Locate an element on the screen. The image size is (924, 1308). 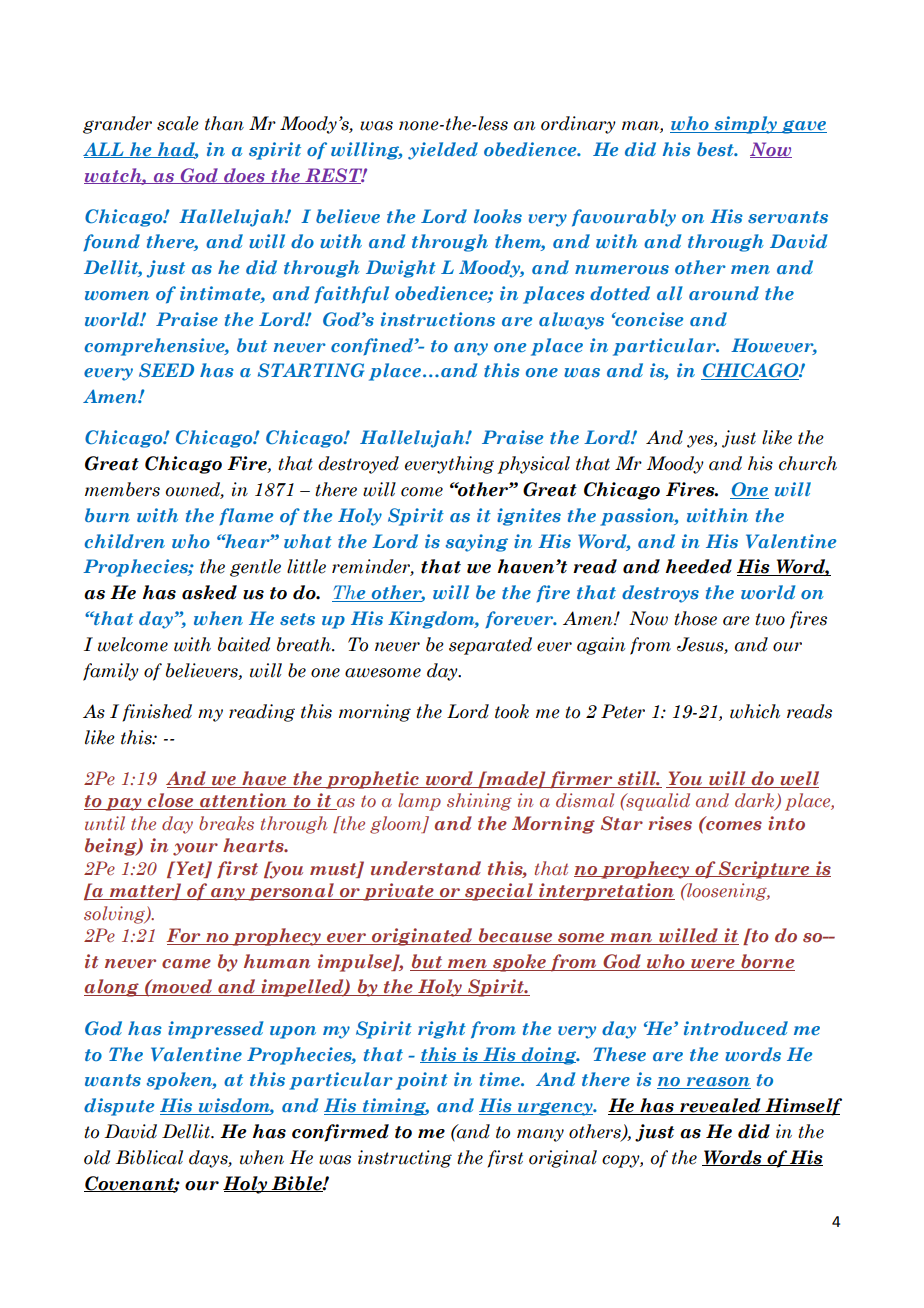
understand is located at coordinates (426, 868).
